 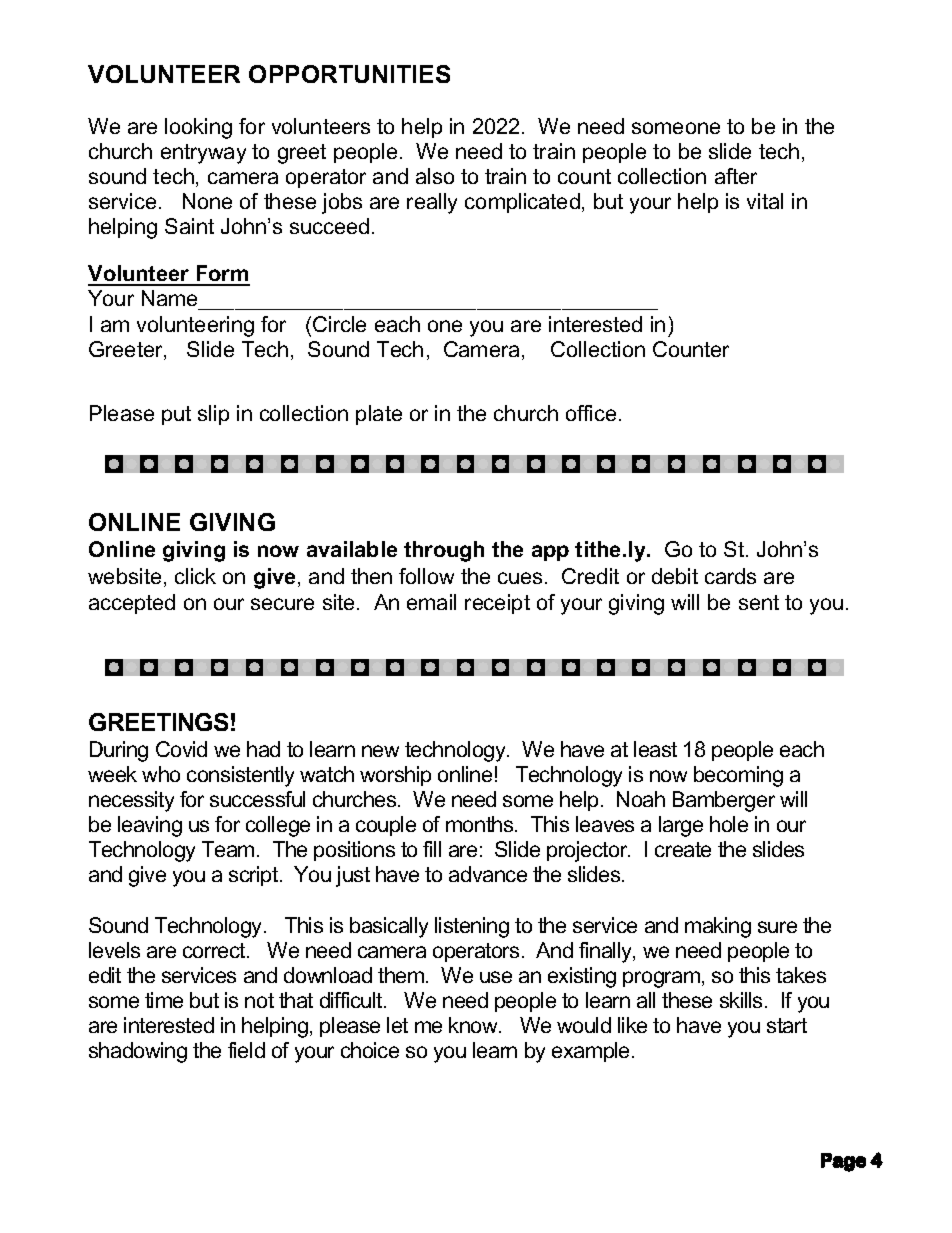 What do you see at coordinates (497, 604) in the image?
I see `receipt` at bounding box center [497, 604].
